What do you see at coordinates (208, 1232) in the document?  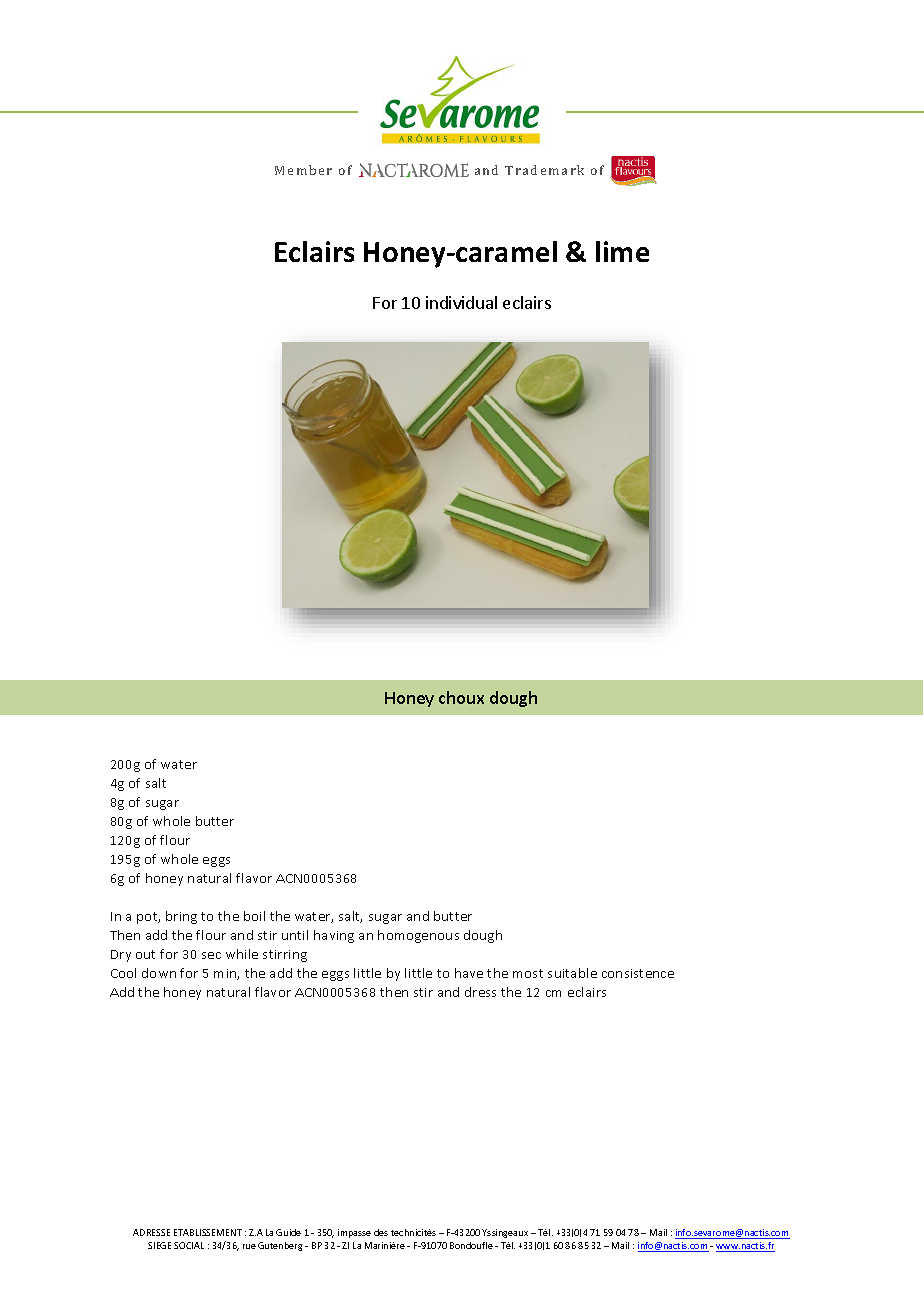 I see `ETABLISSEMENT` at bounding box center [208, 1232].
